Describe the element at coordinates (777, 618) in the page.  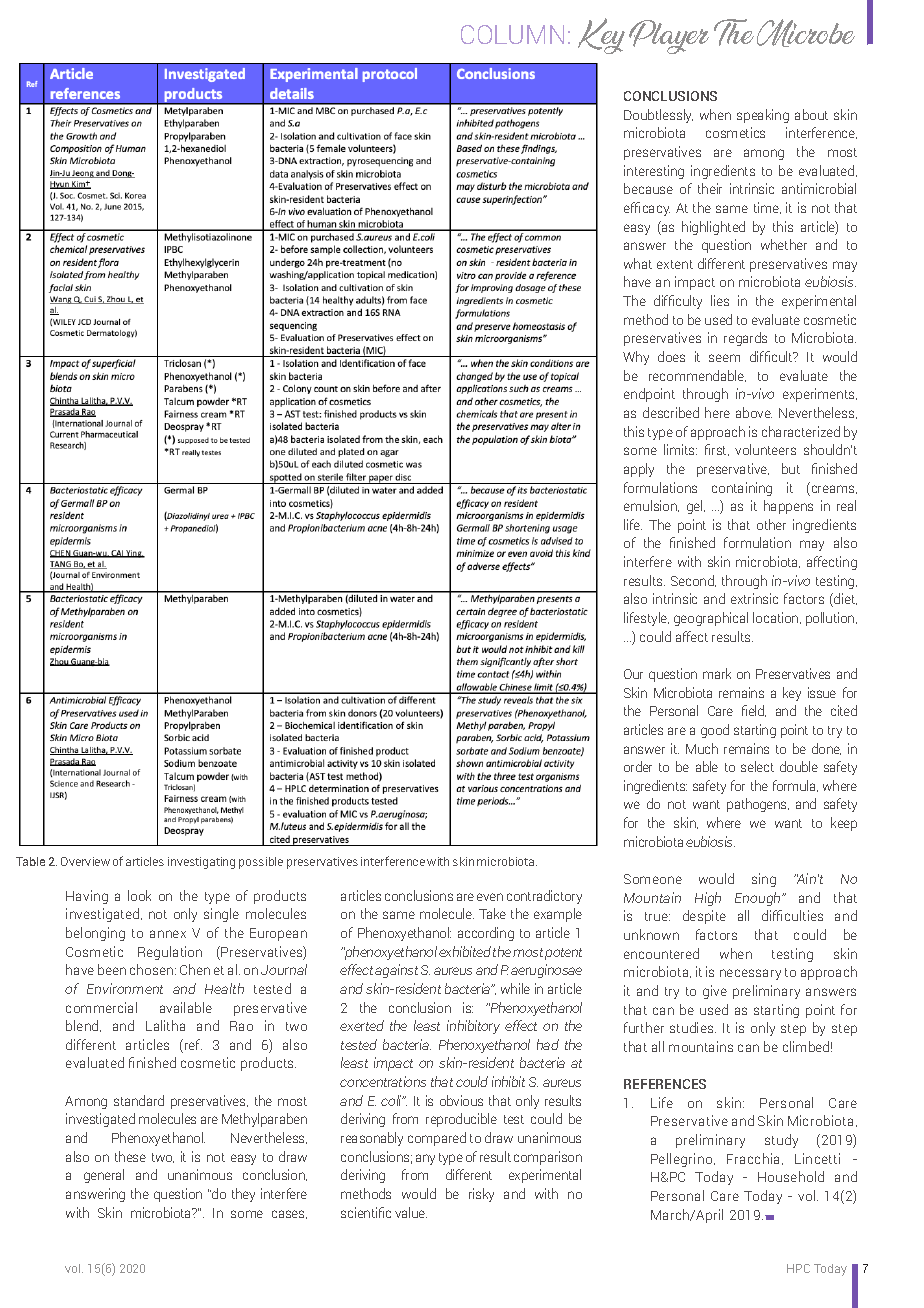
I see `location` at that location.
